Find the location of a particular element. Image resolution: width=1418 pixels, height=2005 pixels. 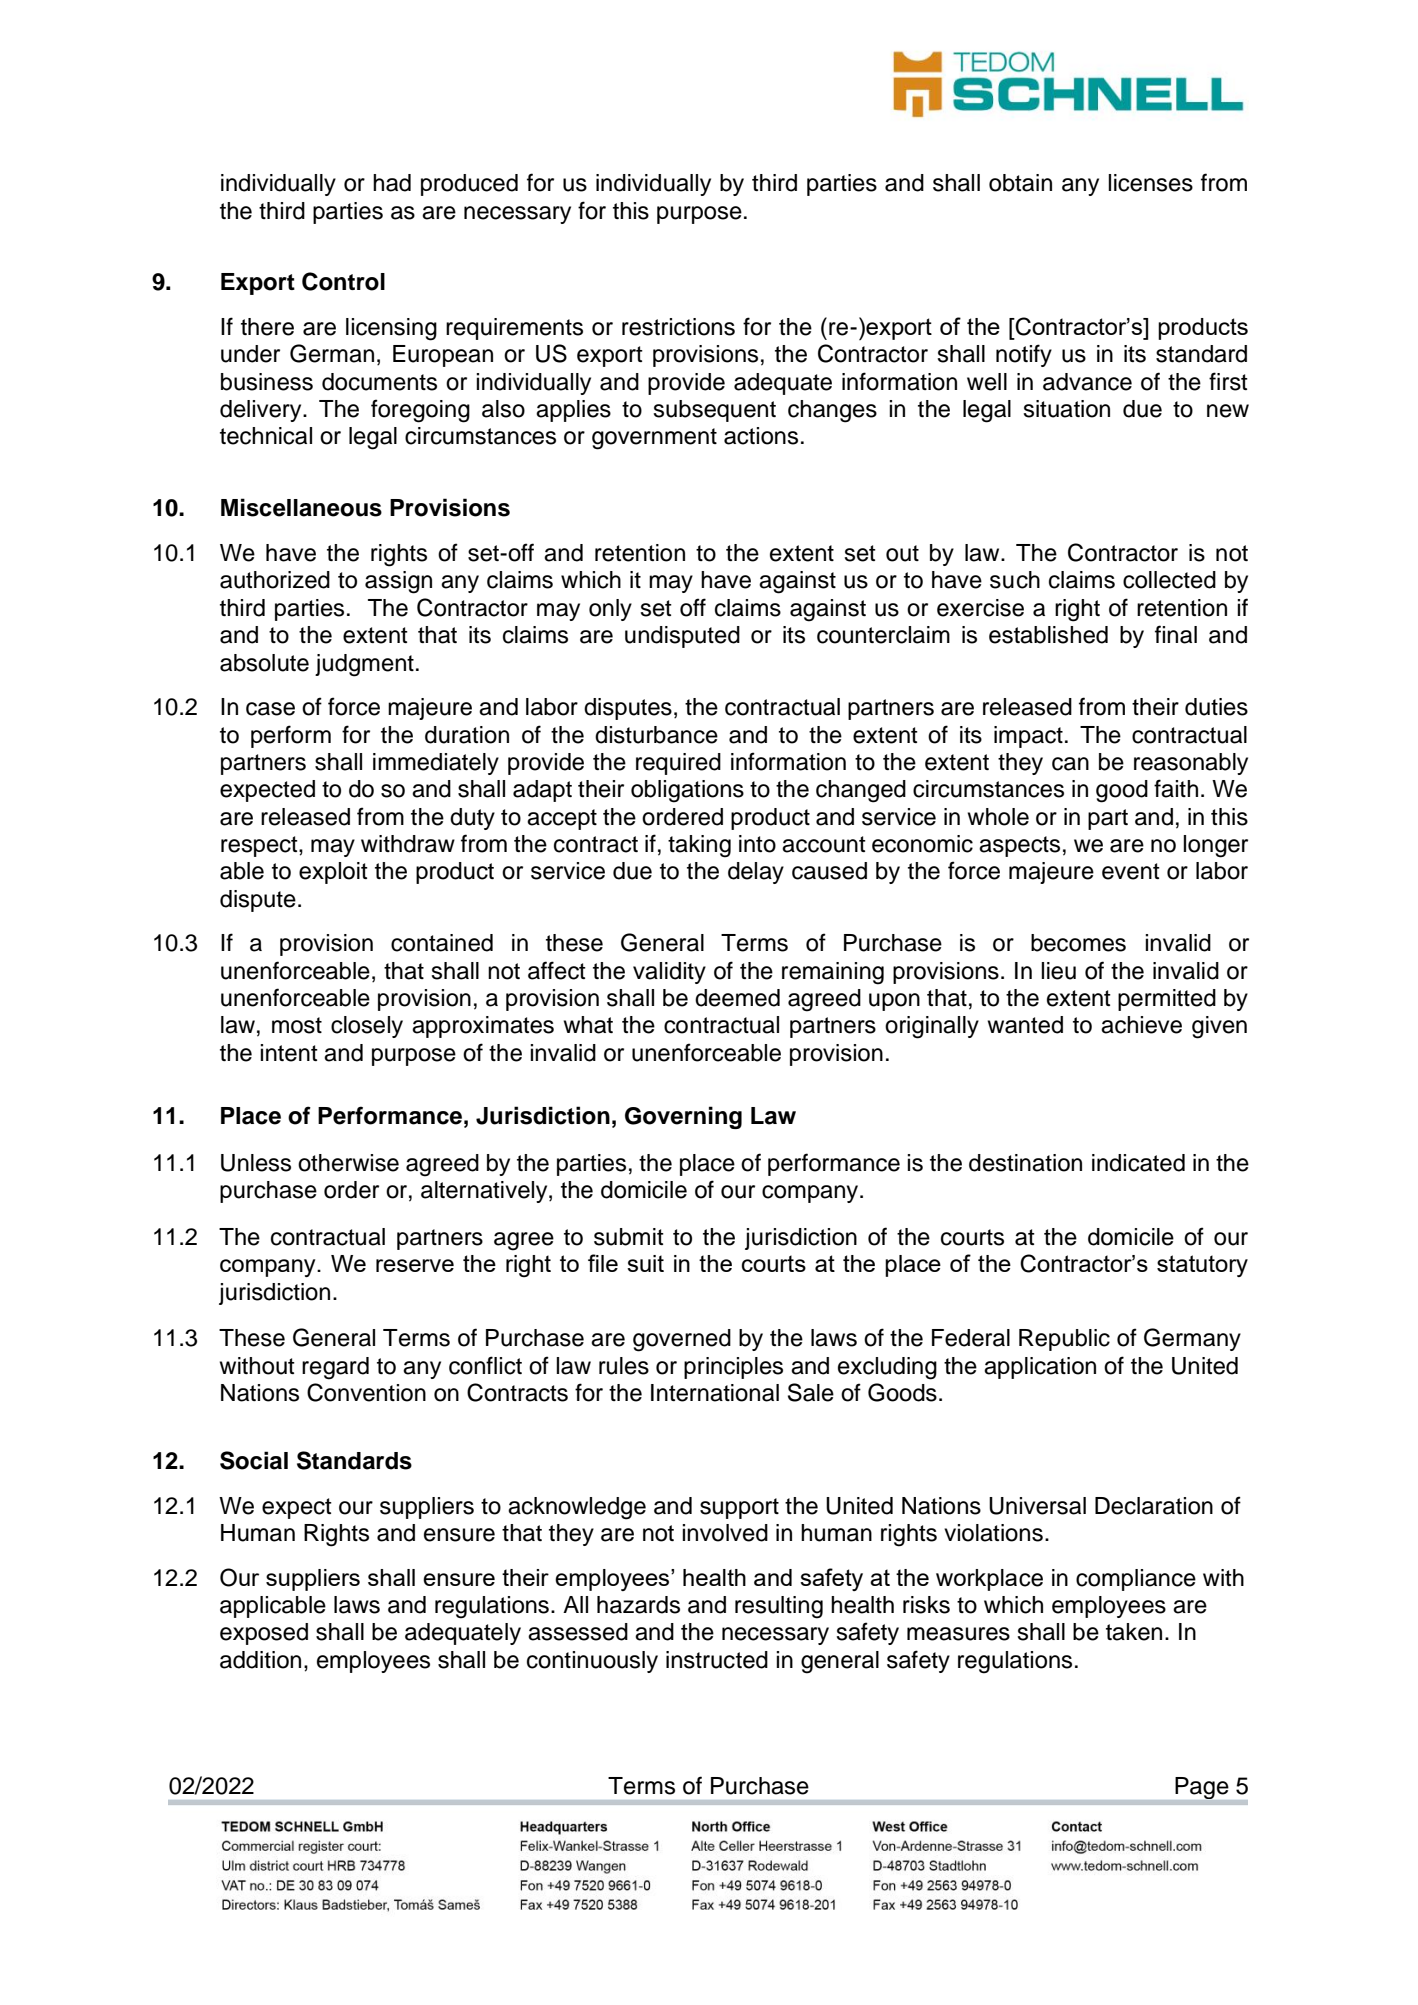

indicated is located at coordinates (1138, 1163).
